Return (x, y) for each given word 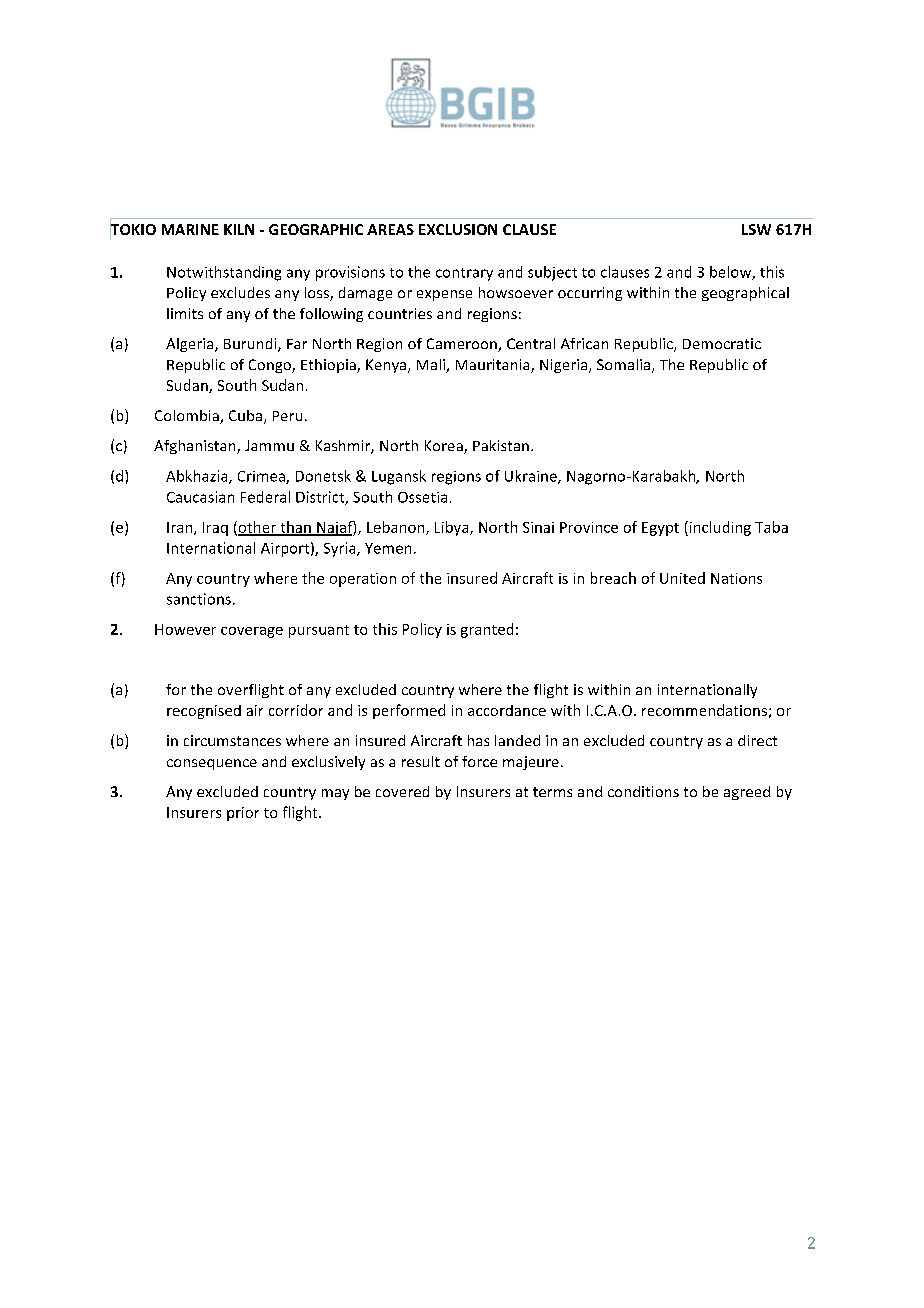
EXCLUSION (458, 229)
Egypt (660, 529)
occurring (590, 294)
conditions (643, 791)
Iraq (215, 529)
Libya (453, 528)
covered (402, 791)
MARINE (190, 229)
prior (243, 814)
